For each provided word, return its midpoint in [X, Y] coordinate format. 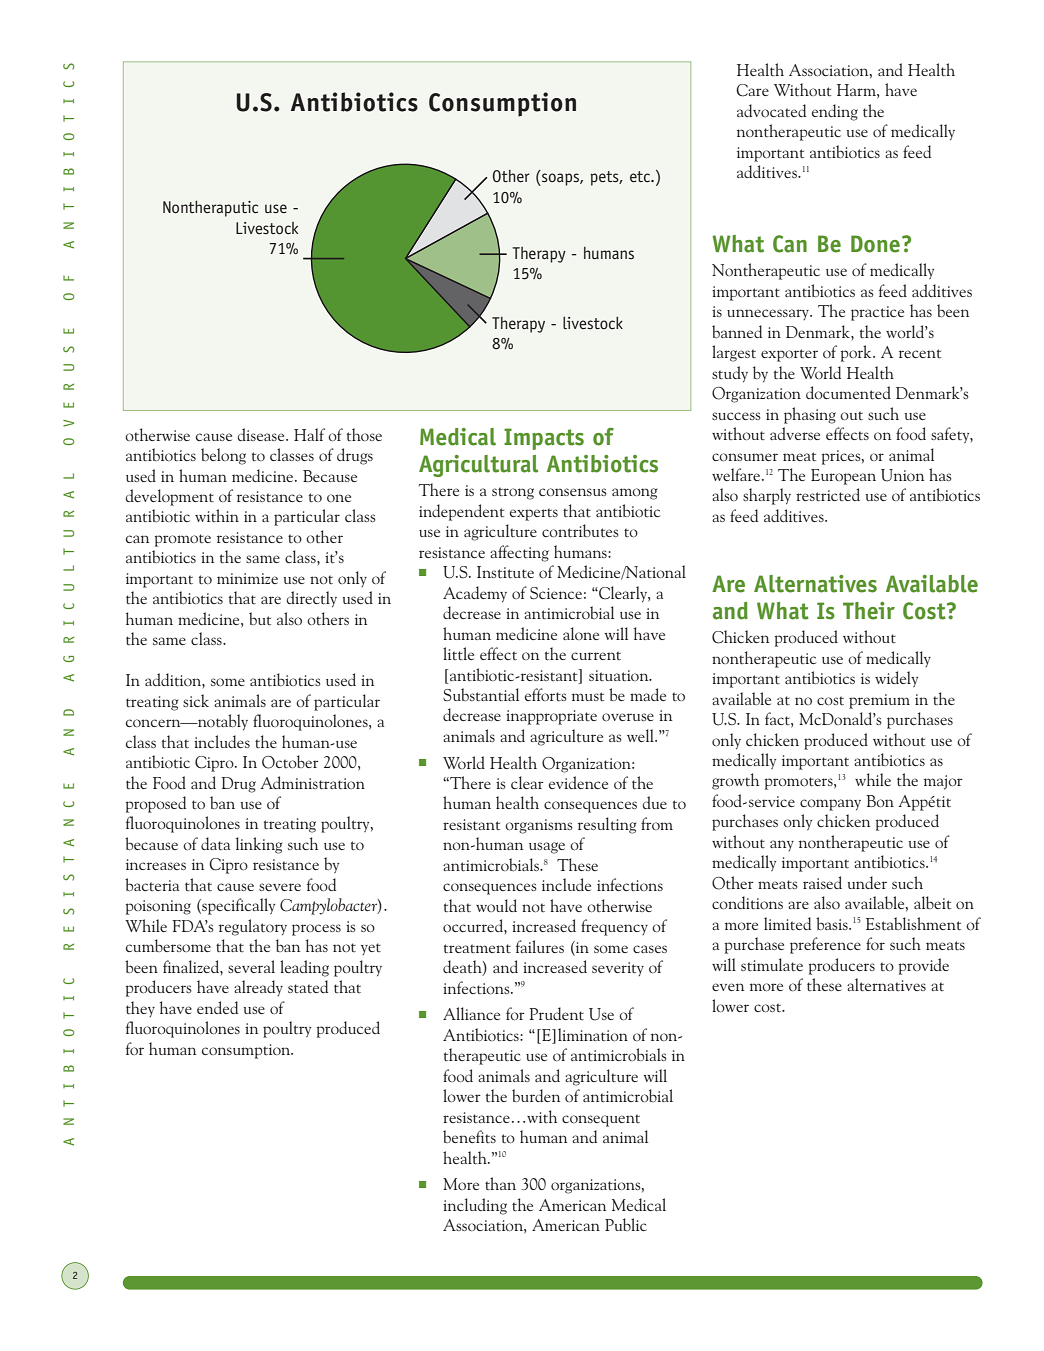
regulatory [253, 927]
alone [581, 633]
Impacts [544, 439]
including [475, 1206]
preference [825, 945]
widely [896, 679]
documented [848, 393]
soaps [560, 179]
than [500, 1183]
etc [641, 176]
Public [626, 1224]
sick [196, 700]
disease [262, 434]
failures [540, 946]
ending [835, 112]
